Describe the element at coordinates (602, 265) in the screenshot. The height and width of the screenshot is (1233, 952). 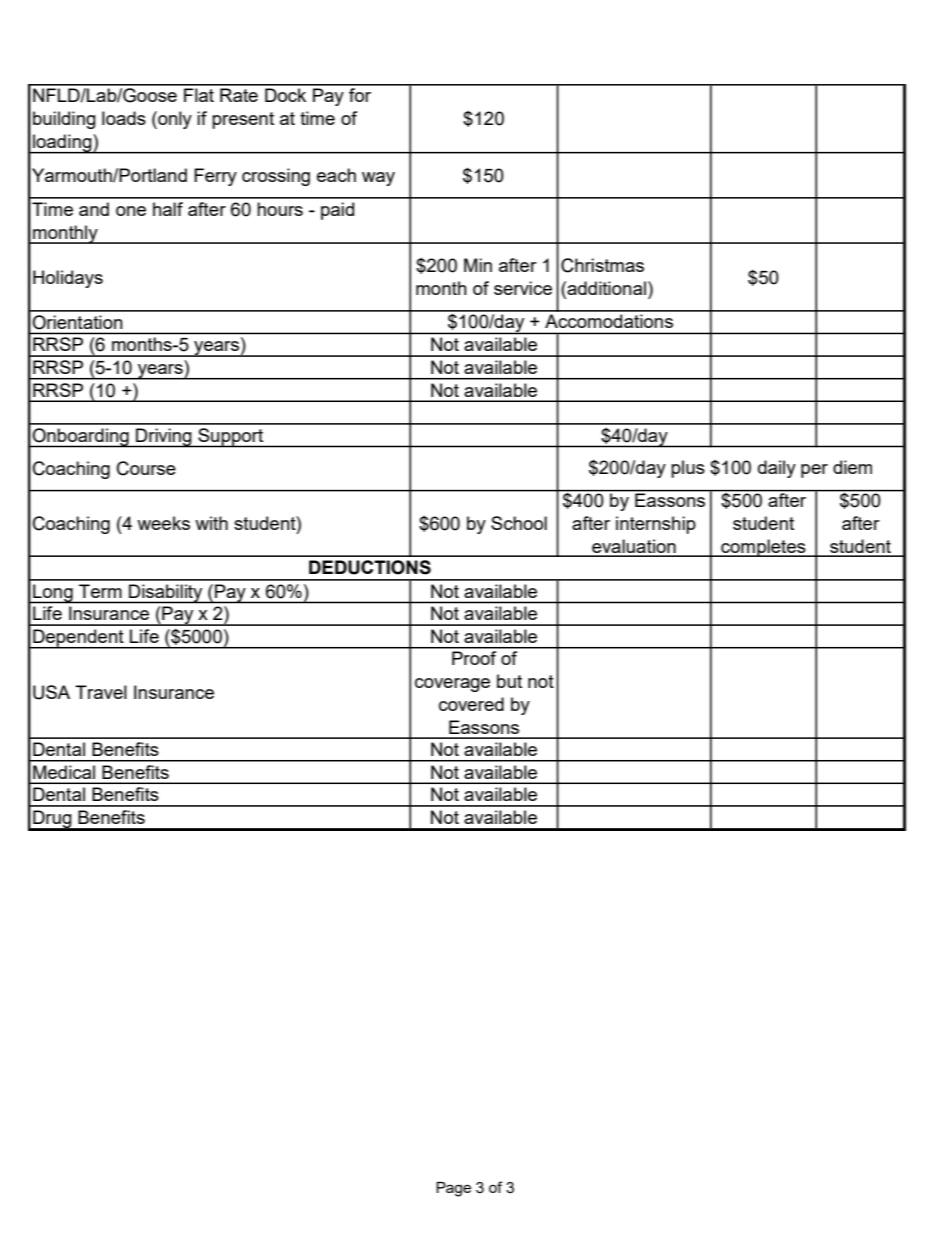
I see `Christmas` at that location.
